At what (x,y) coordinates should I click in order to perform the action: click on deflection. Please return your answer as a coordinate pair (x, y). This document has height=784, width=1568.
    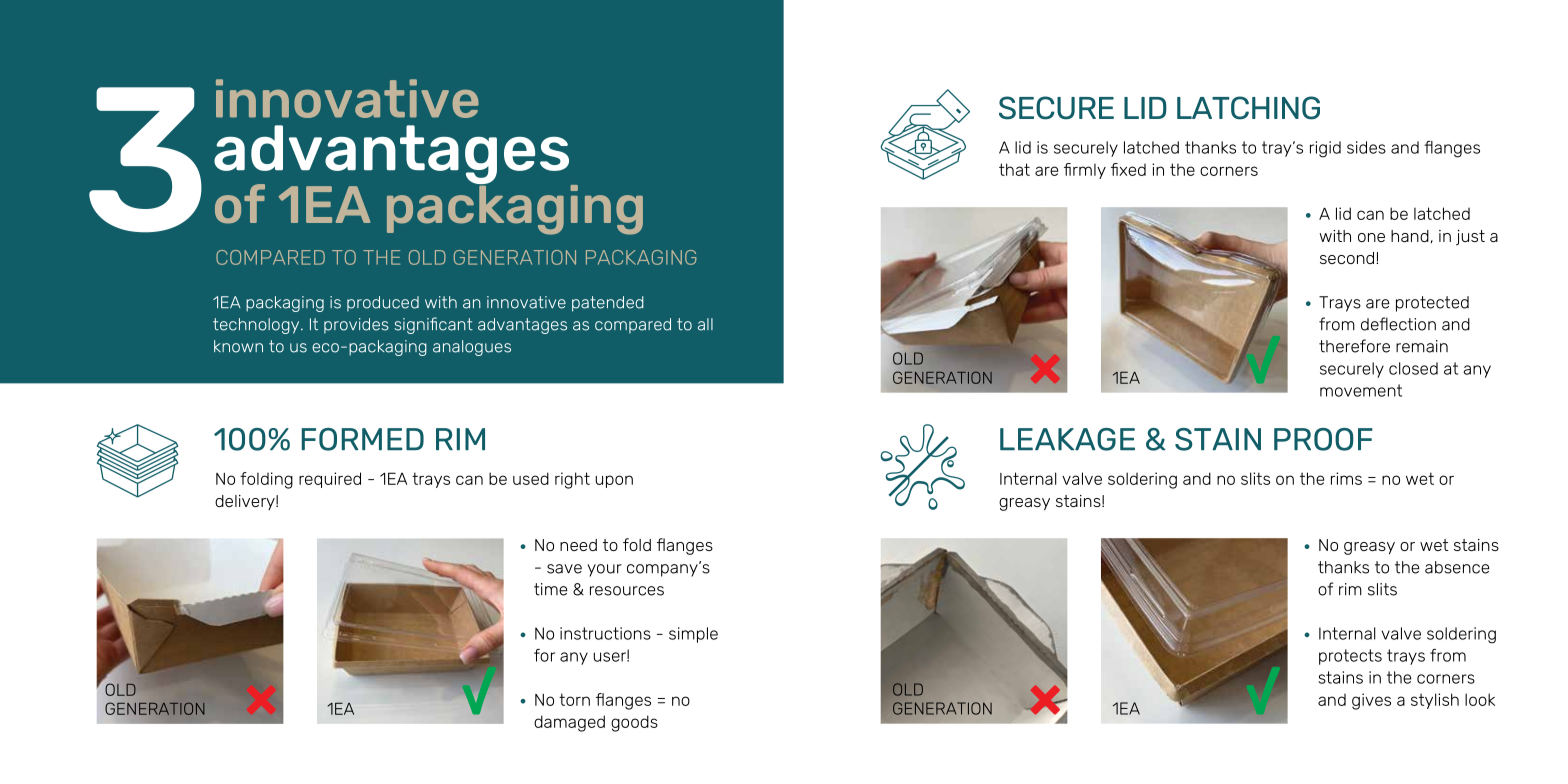
    Looking at the image, I should click on (1398, 324).
